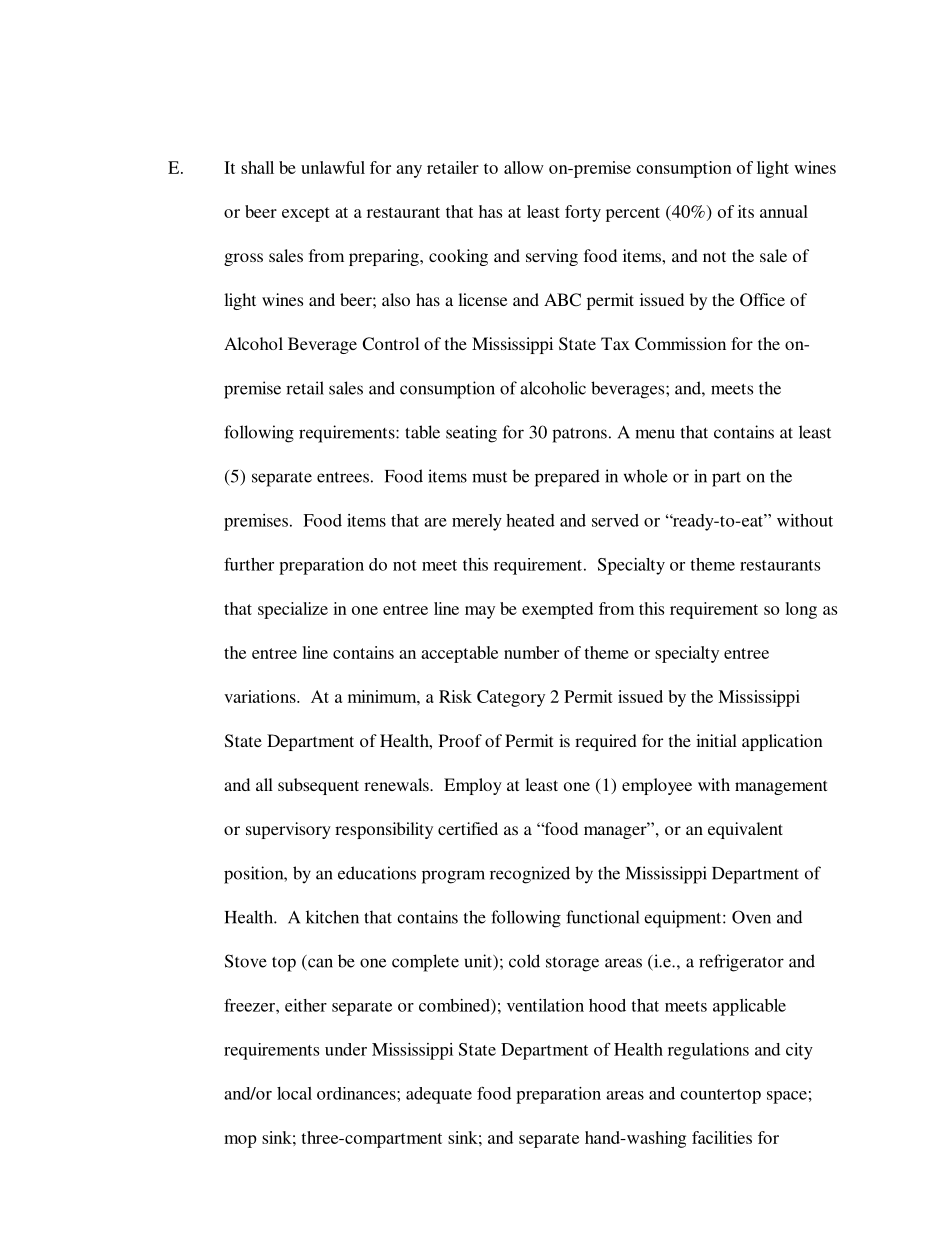  I want to click on except, so click(306, 214).
